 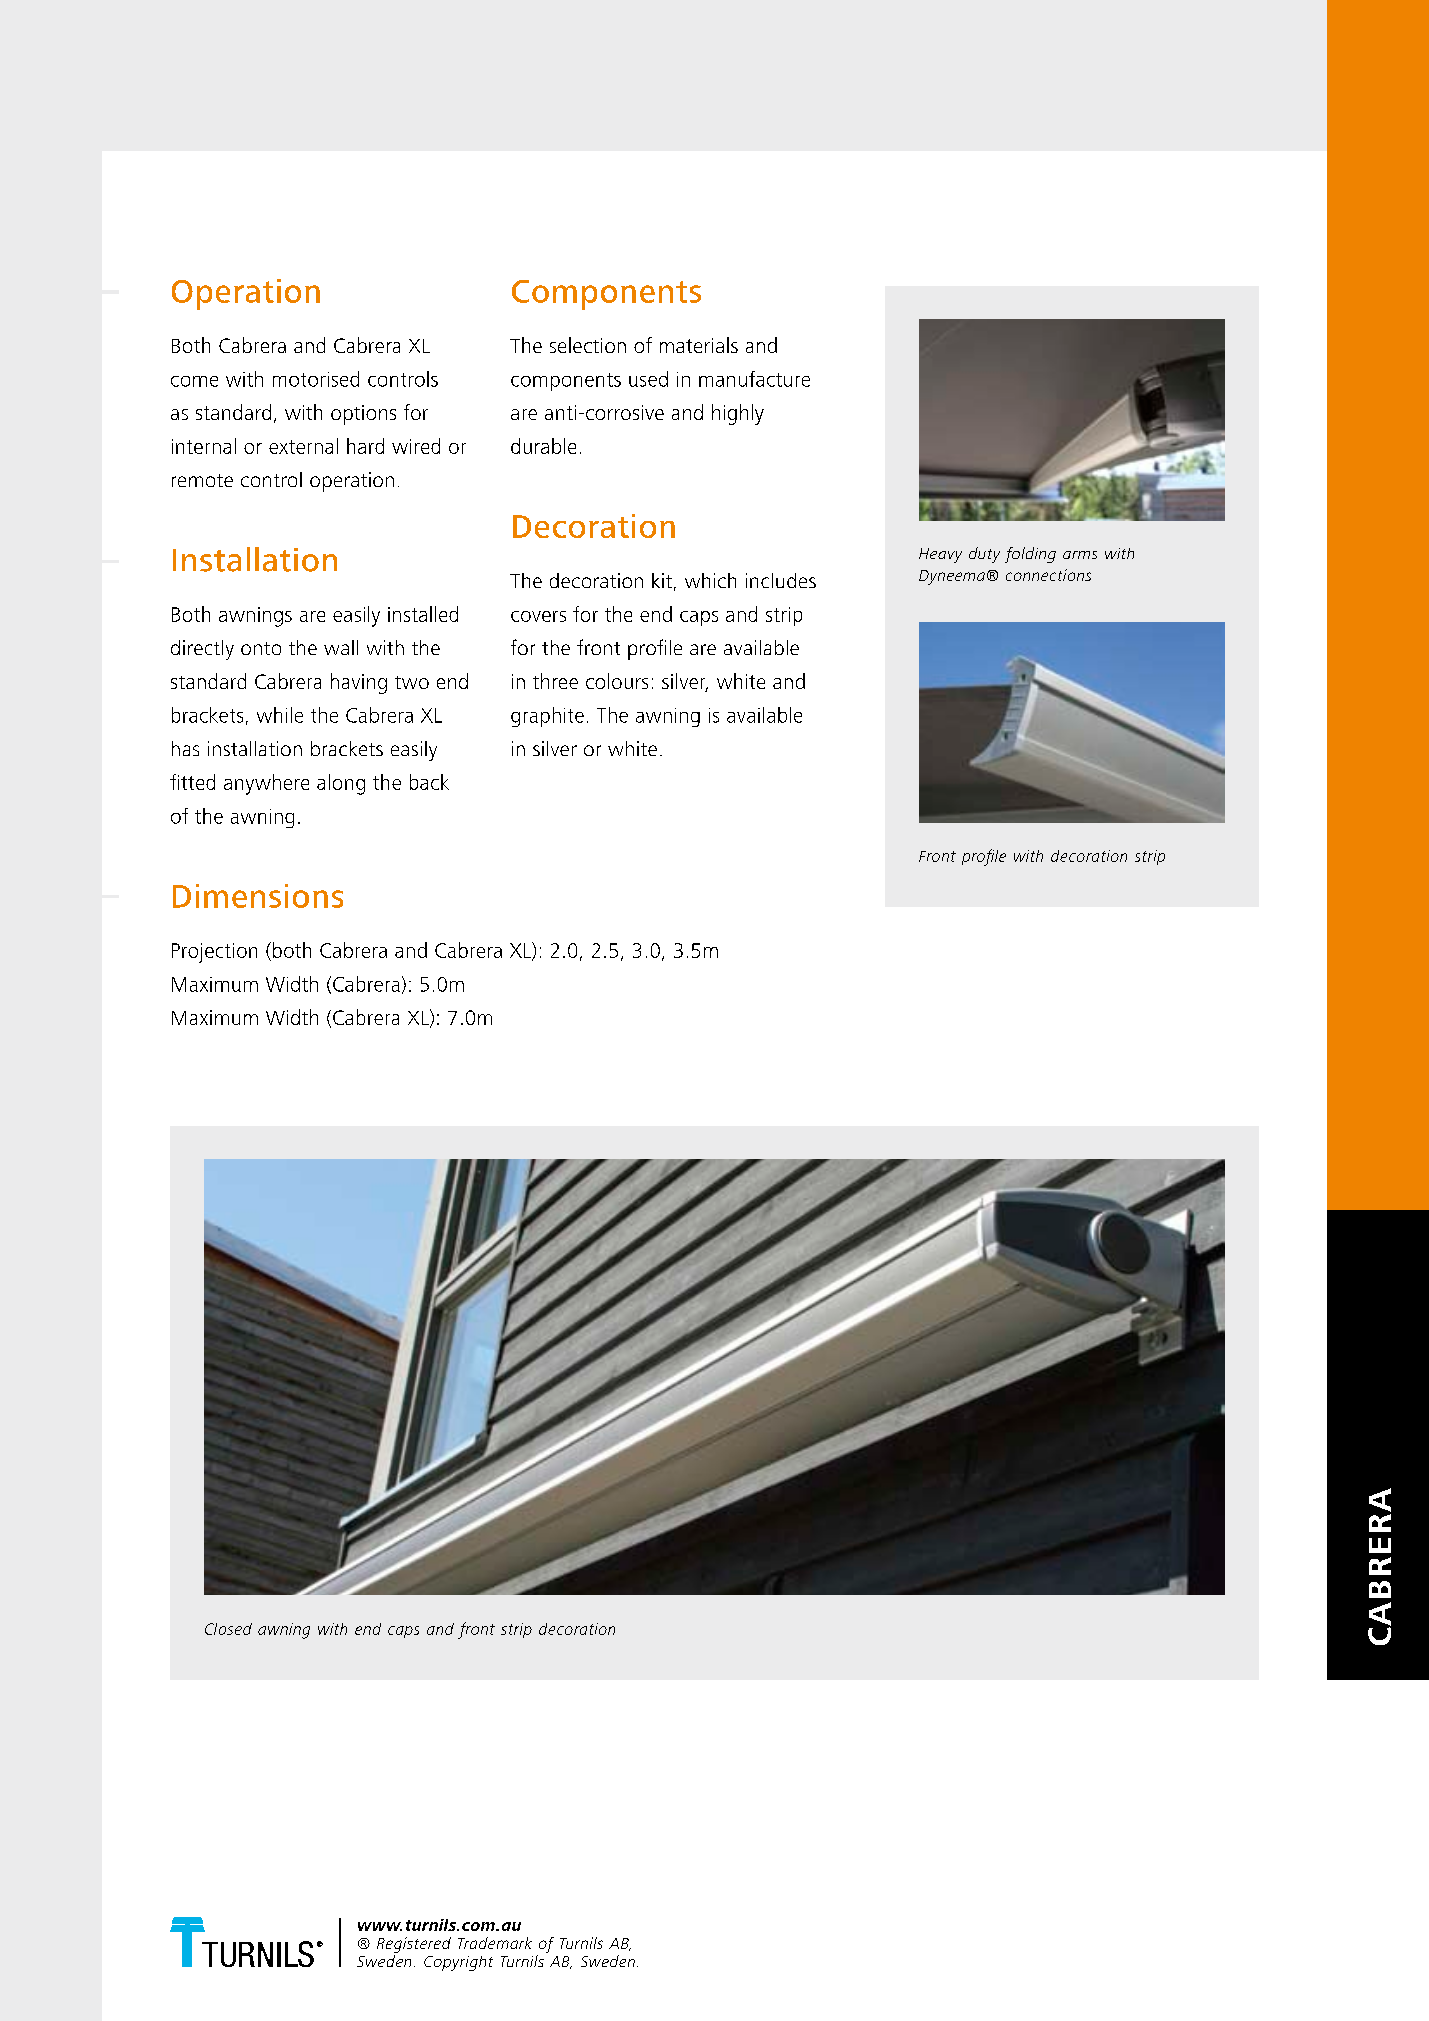 I want to click on back, so click(x=429, y=782).
